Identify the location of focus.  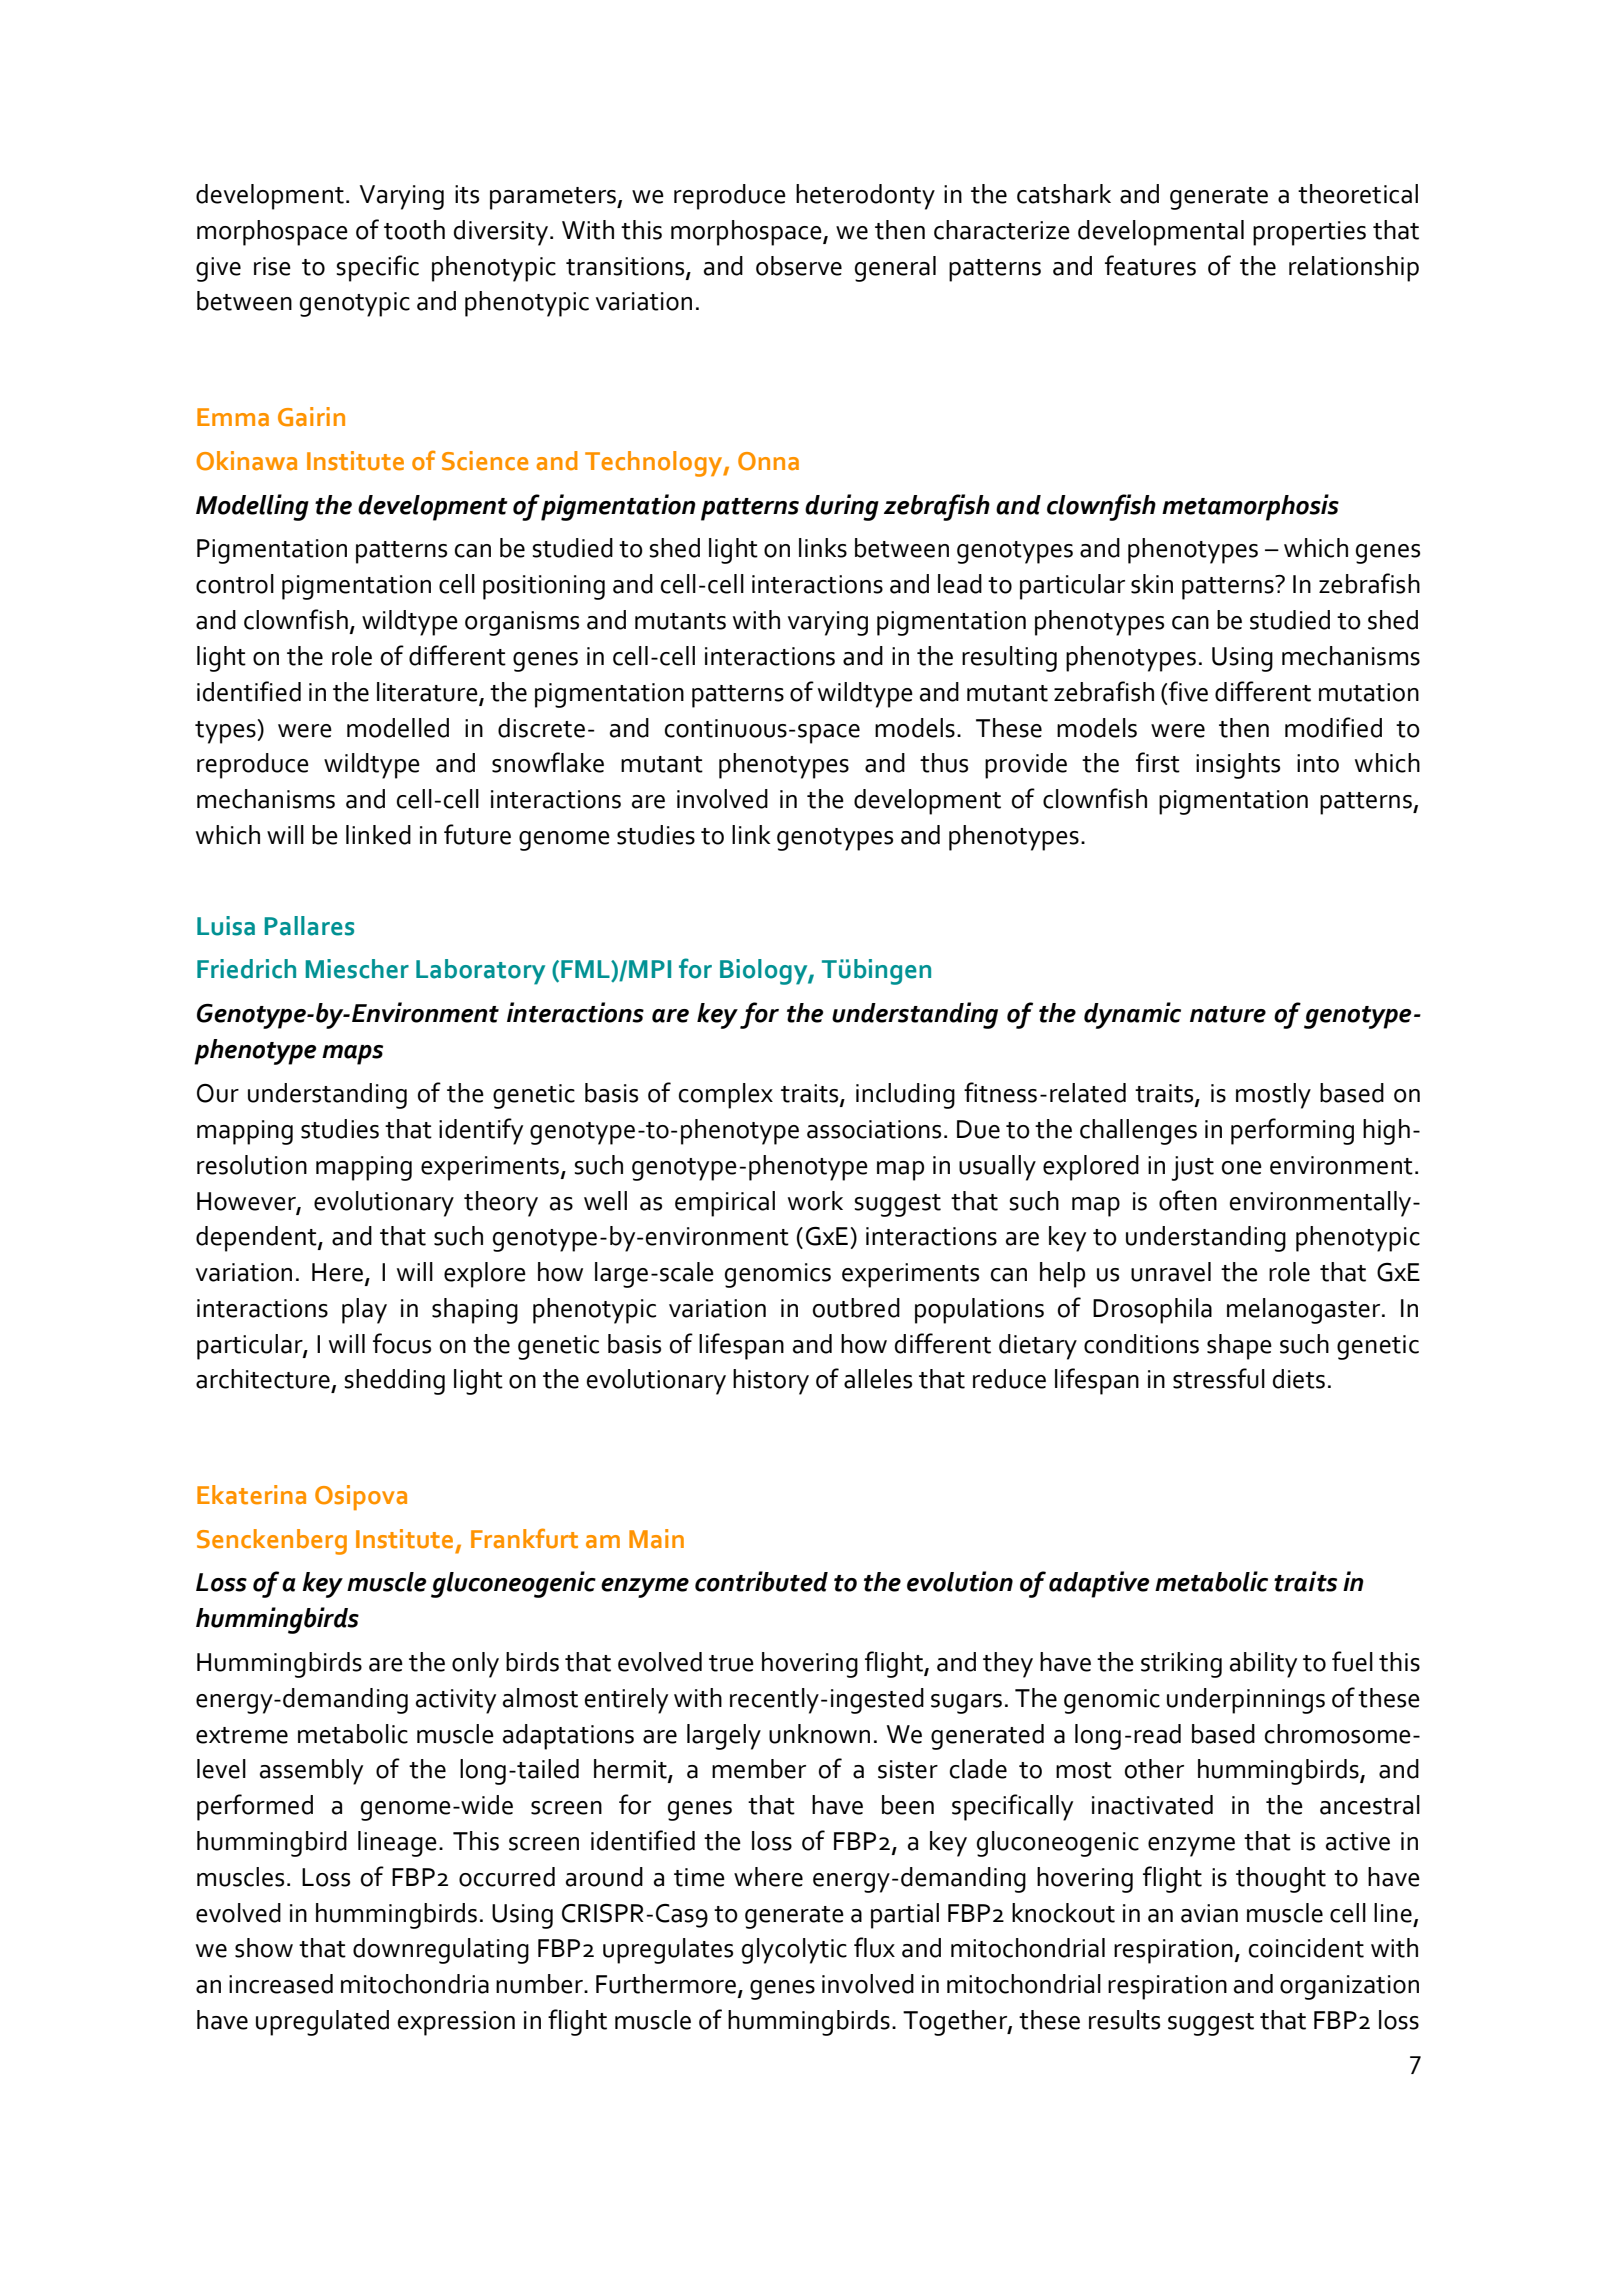
(402, 1343).
